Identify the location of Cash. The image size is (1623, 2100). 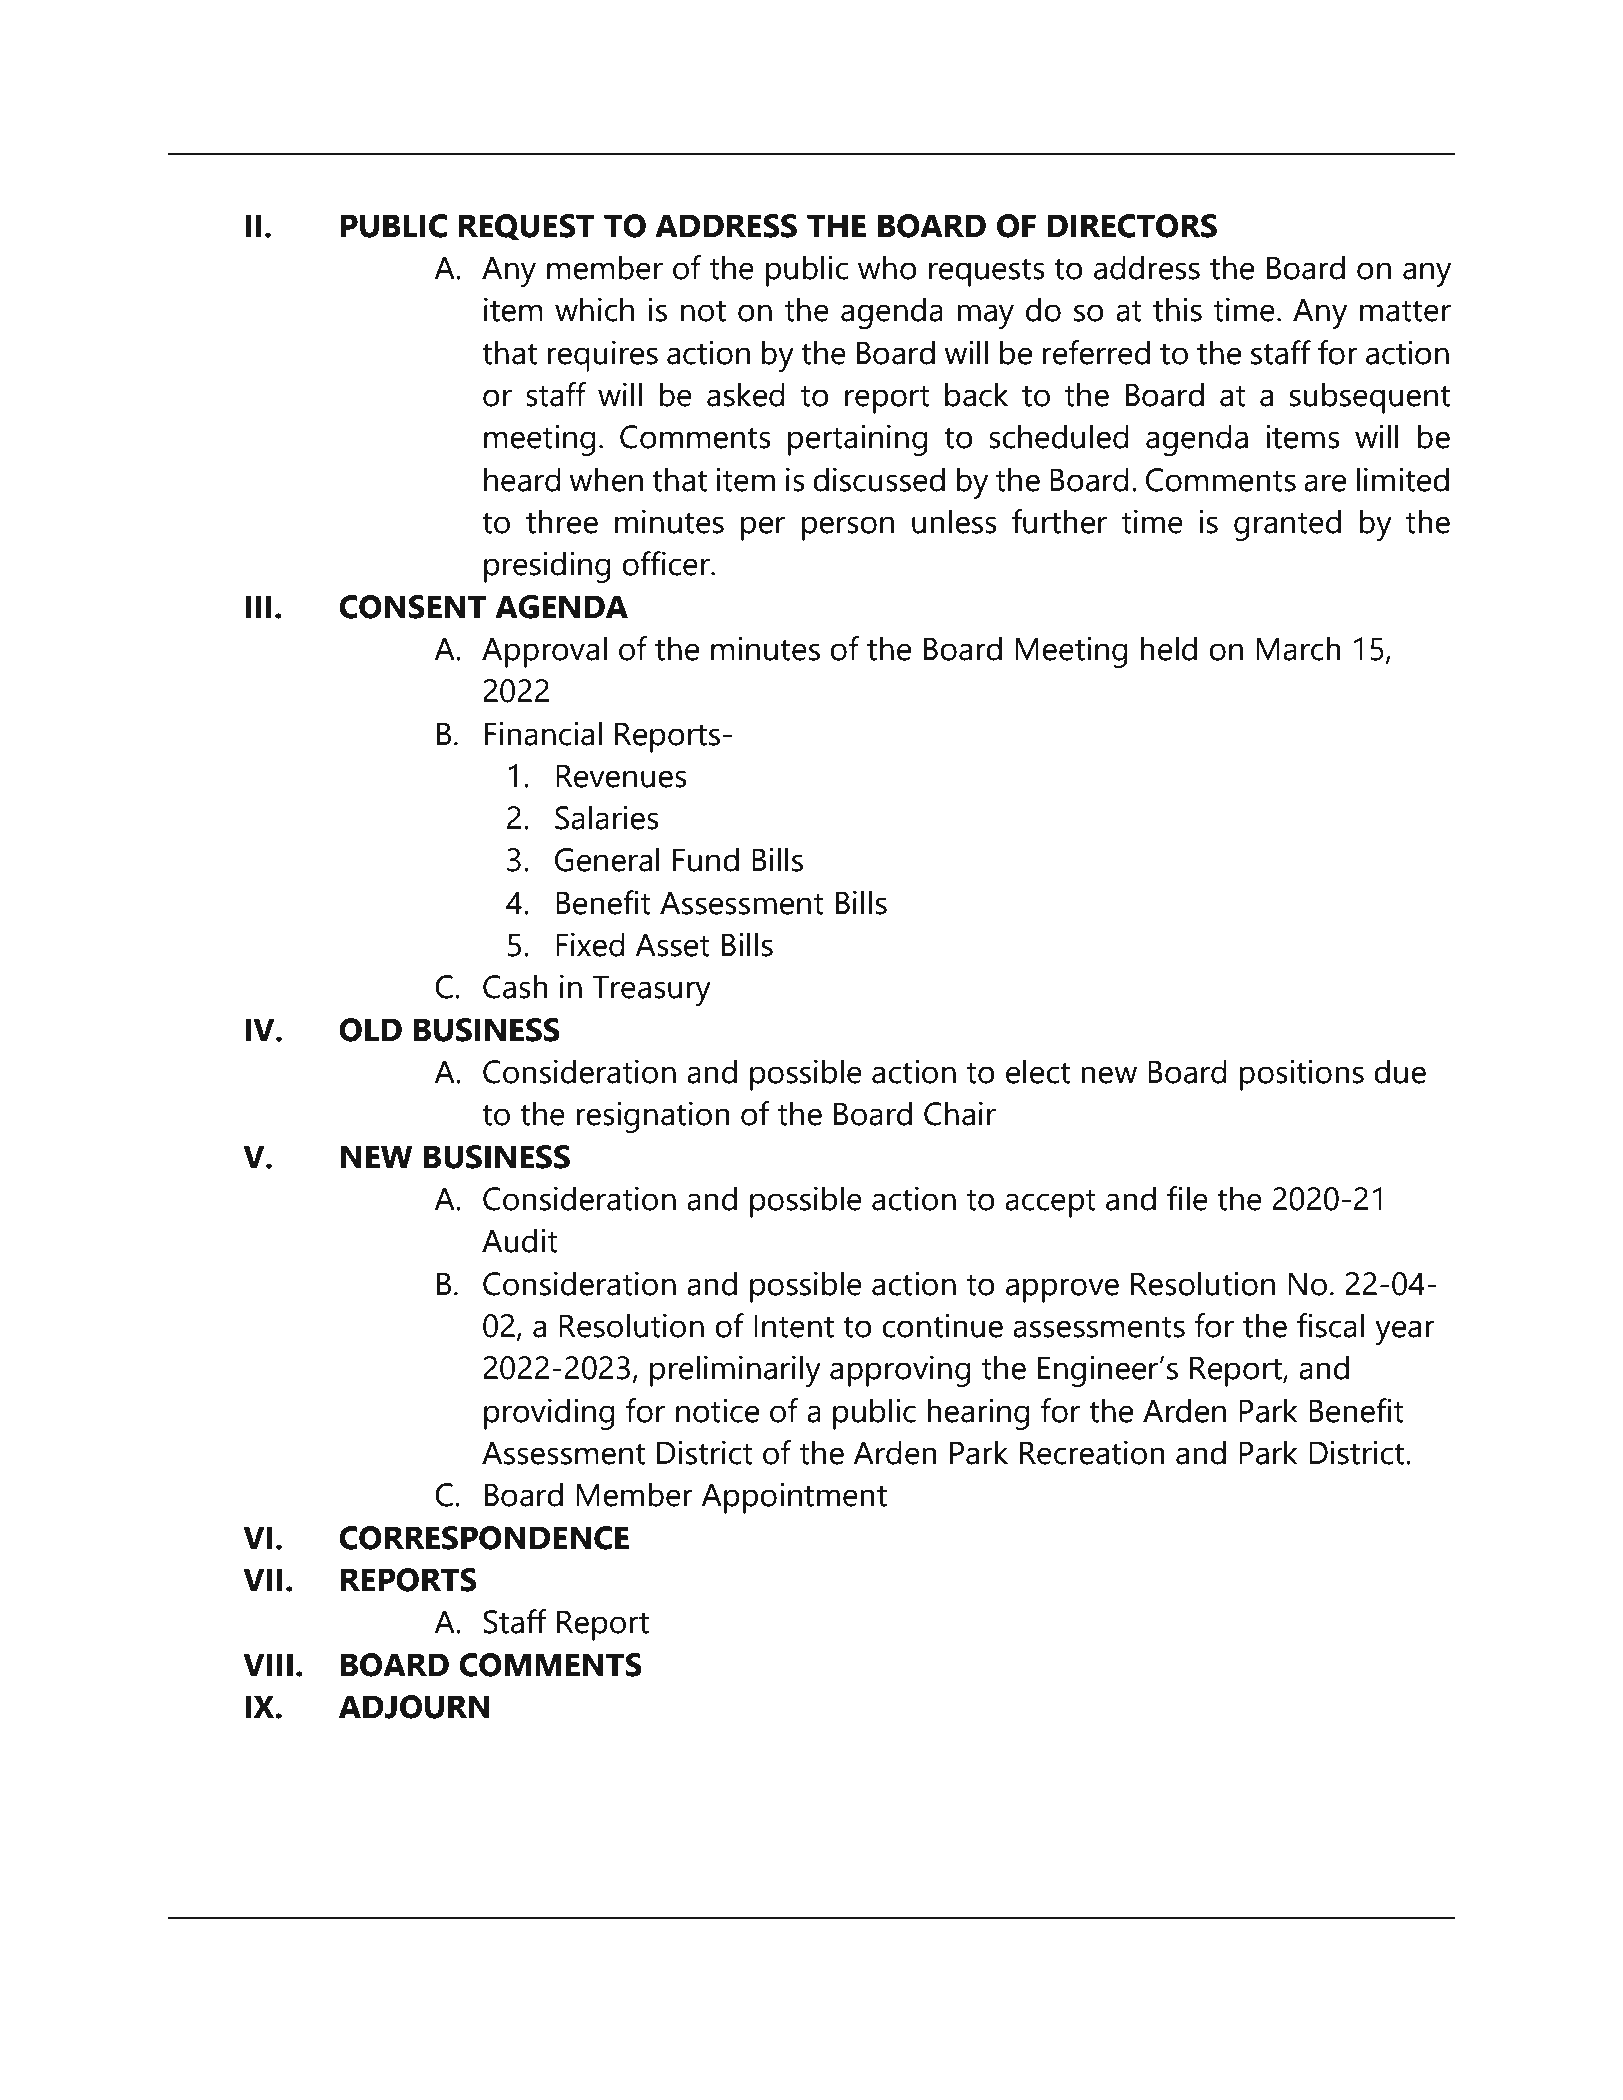
(515, 986).
